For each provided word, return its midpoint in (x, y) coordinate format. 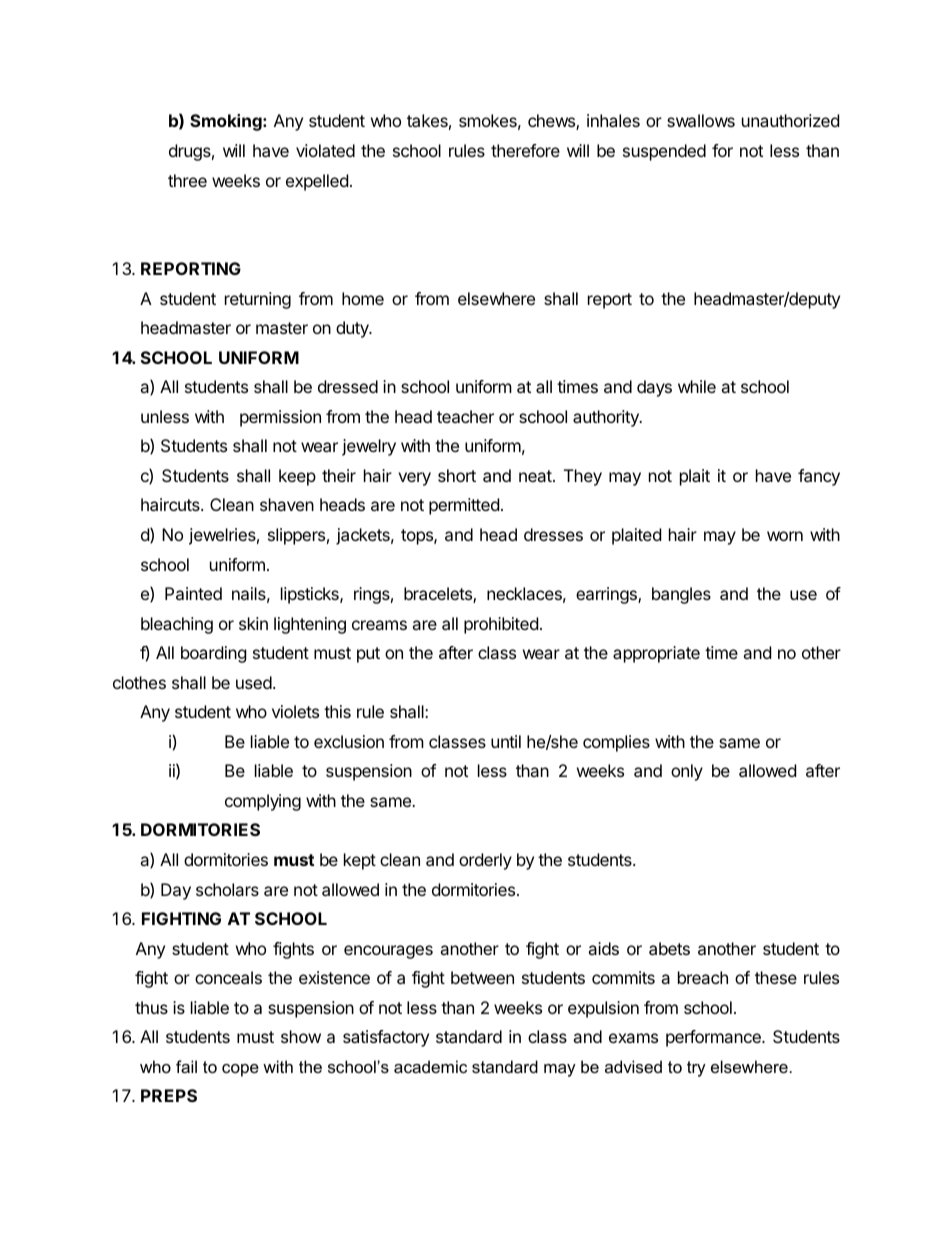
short (457, 475)
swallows (701, 120)
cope (240, 1070)
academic (430, 1066)
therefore (525, 150)
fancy (819, 477)
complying (263, 802)
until (506, 741)
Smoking (227, 122)
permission (280, 418)
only (687, 772)
